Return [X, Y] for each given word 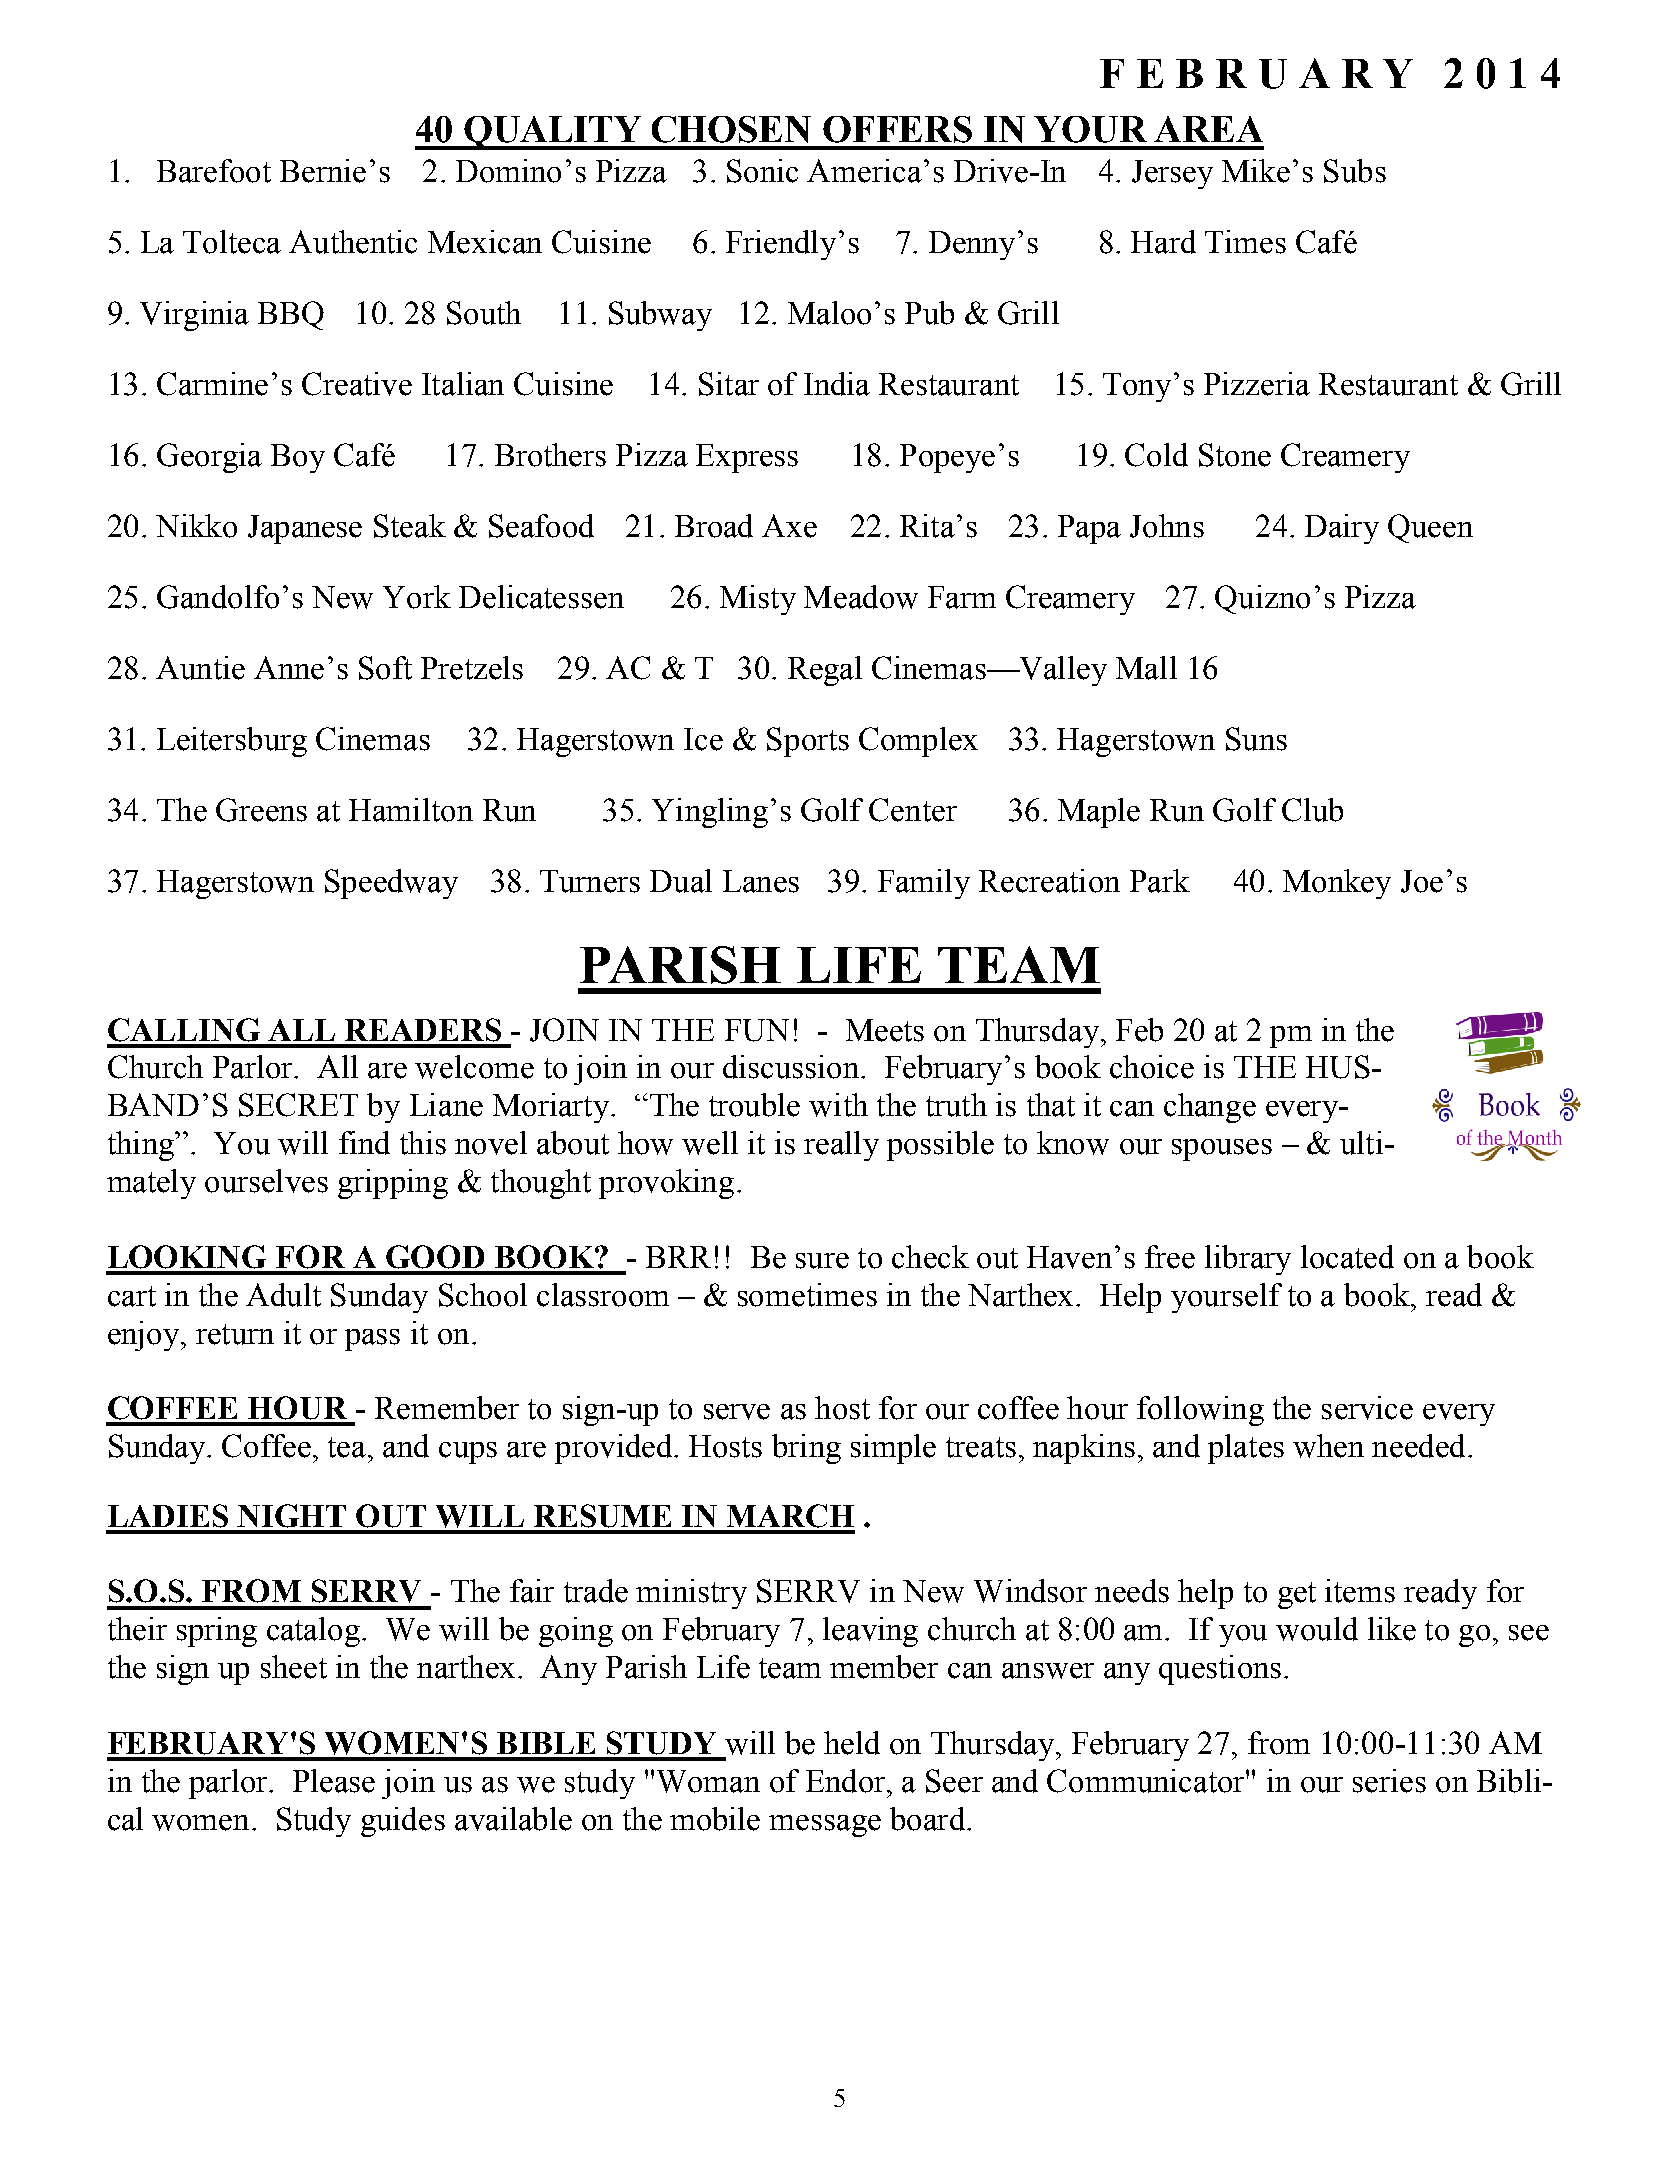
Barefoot [214, 171]
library [1248, 1260]
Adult [283, 1295]
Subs [1355, 171]
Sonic [762, 171]
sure [822, 1261]
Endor [847, 1781]
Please [334, 1781]
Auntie [200, 668]
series [1389, 1781]
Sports [808, 742]
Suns [1256, 739]
